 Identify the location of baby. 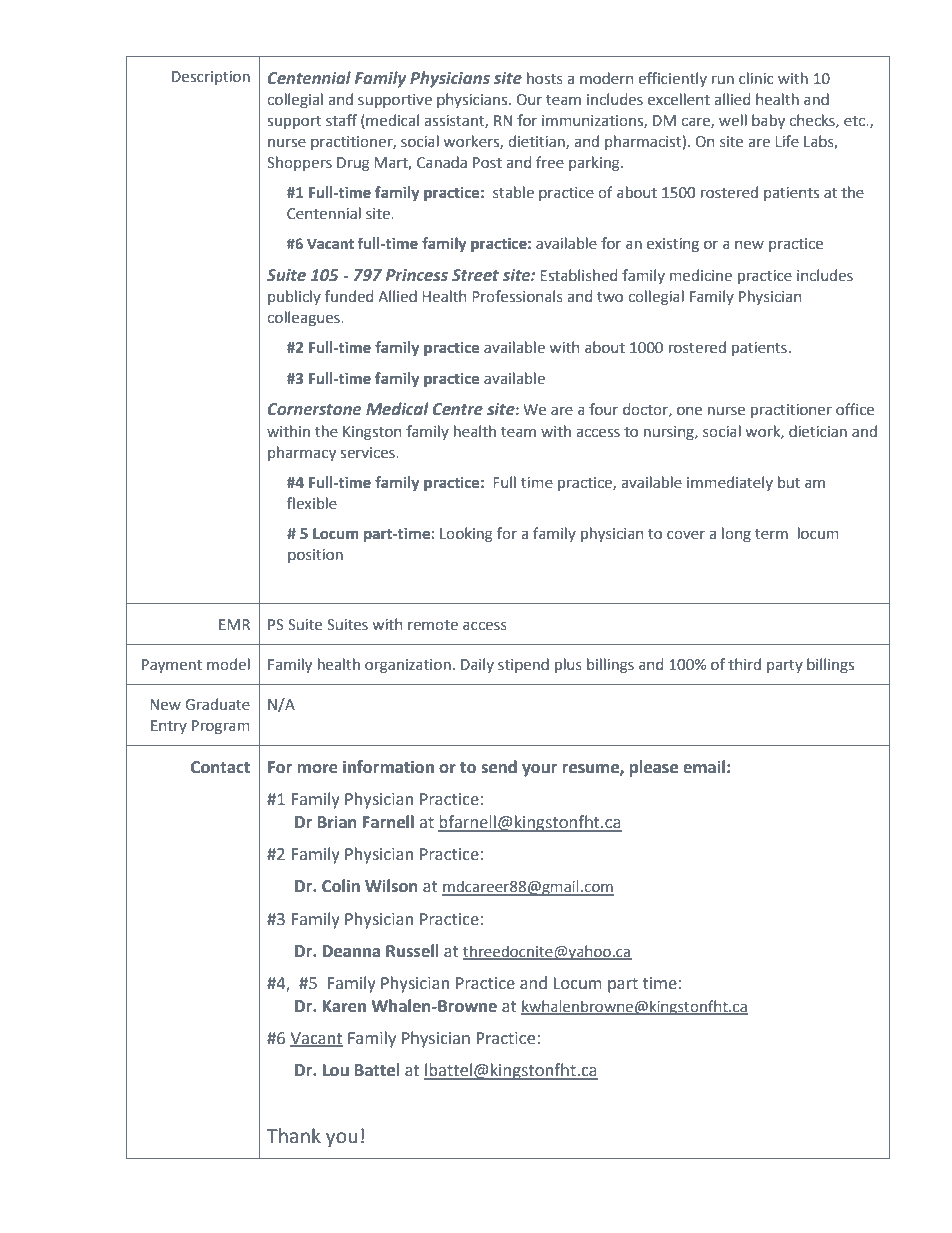
(768, 121).
